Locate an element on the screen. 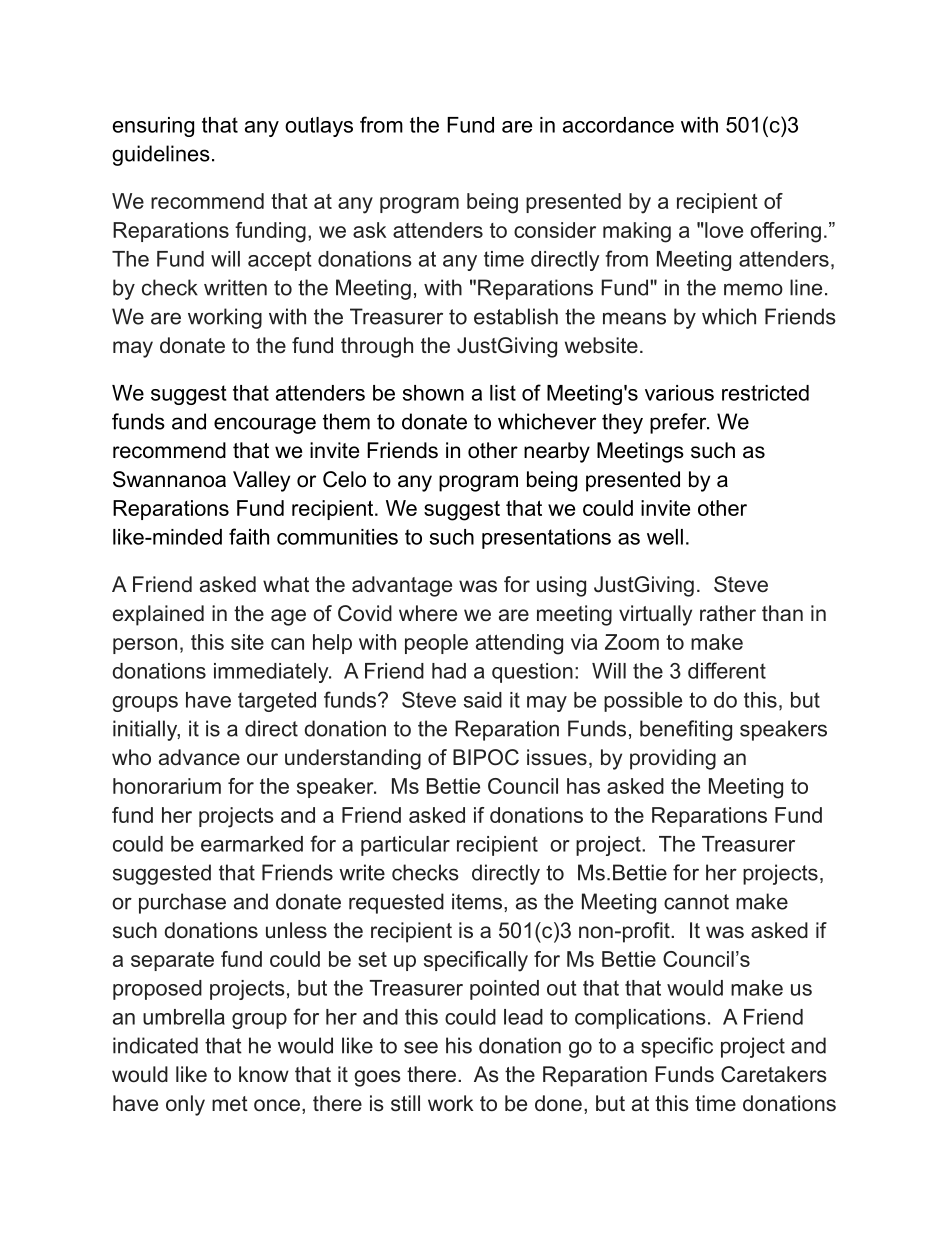  cannot is located at coordinates (696, 902).
